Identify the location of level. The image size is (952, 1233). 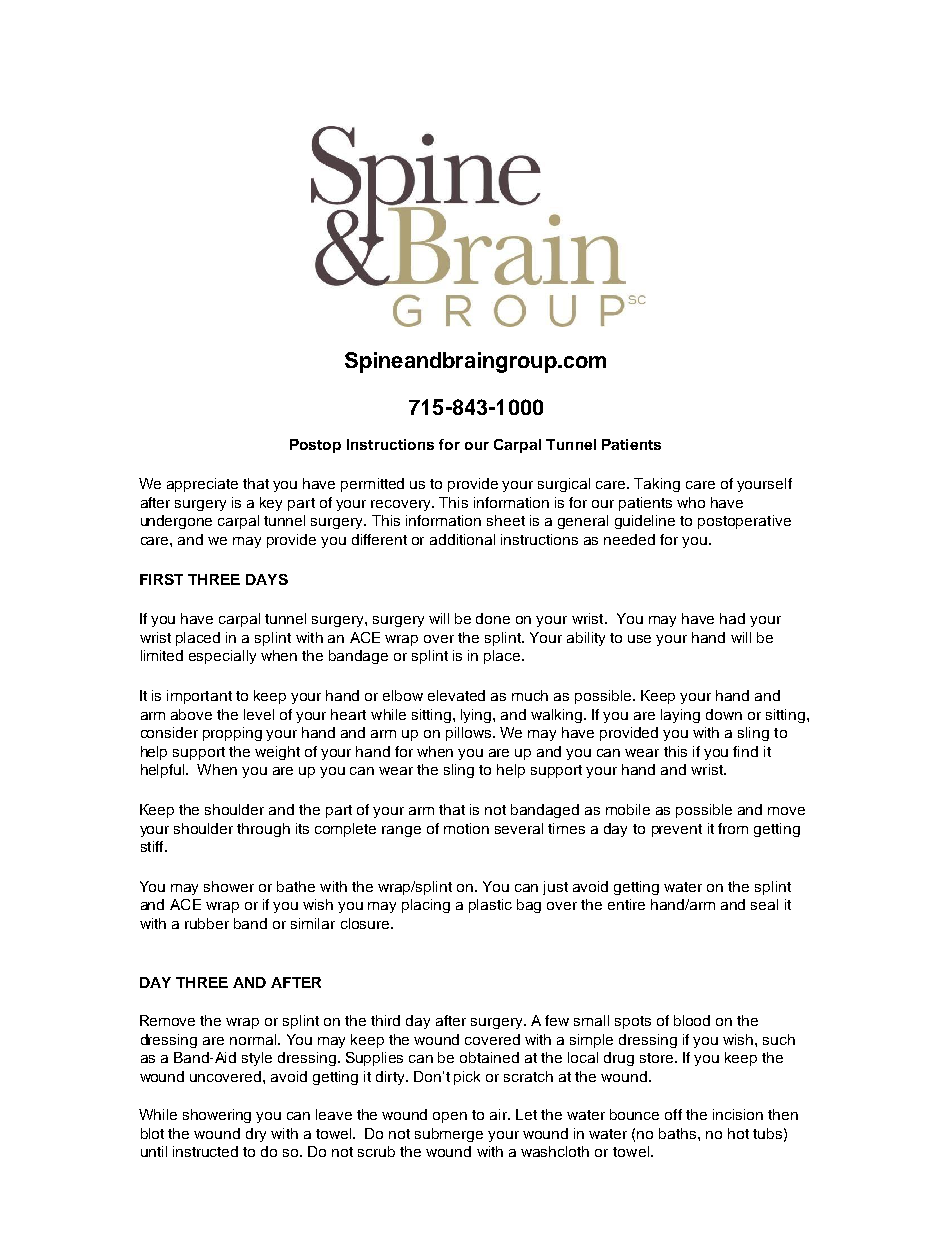
(259, 714).
